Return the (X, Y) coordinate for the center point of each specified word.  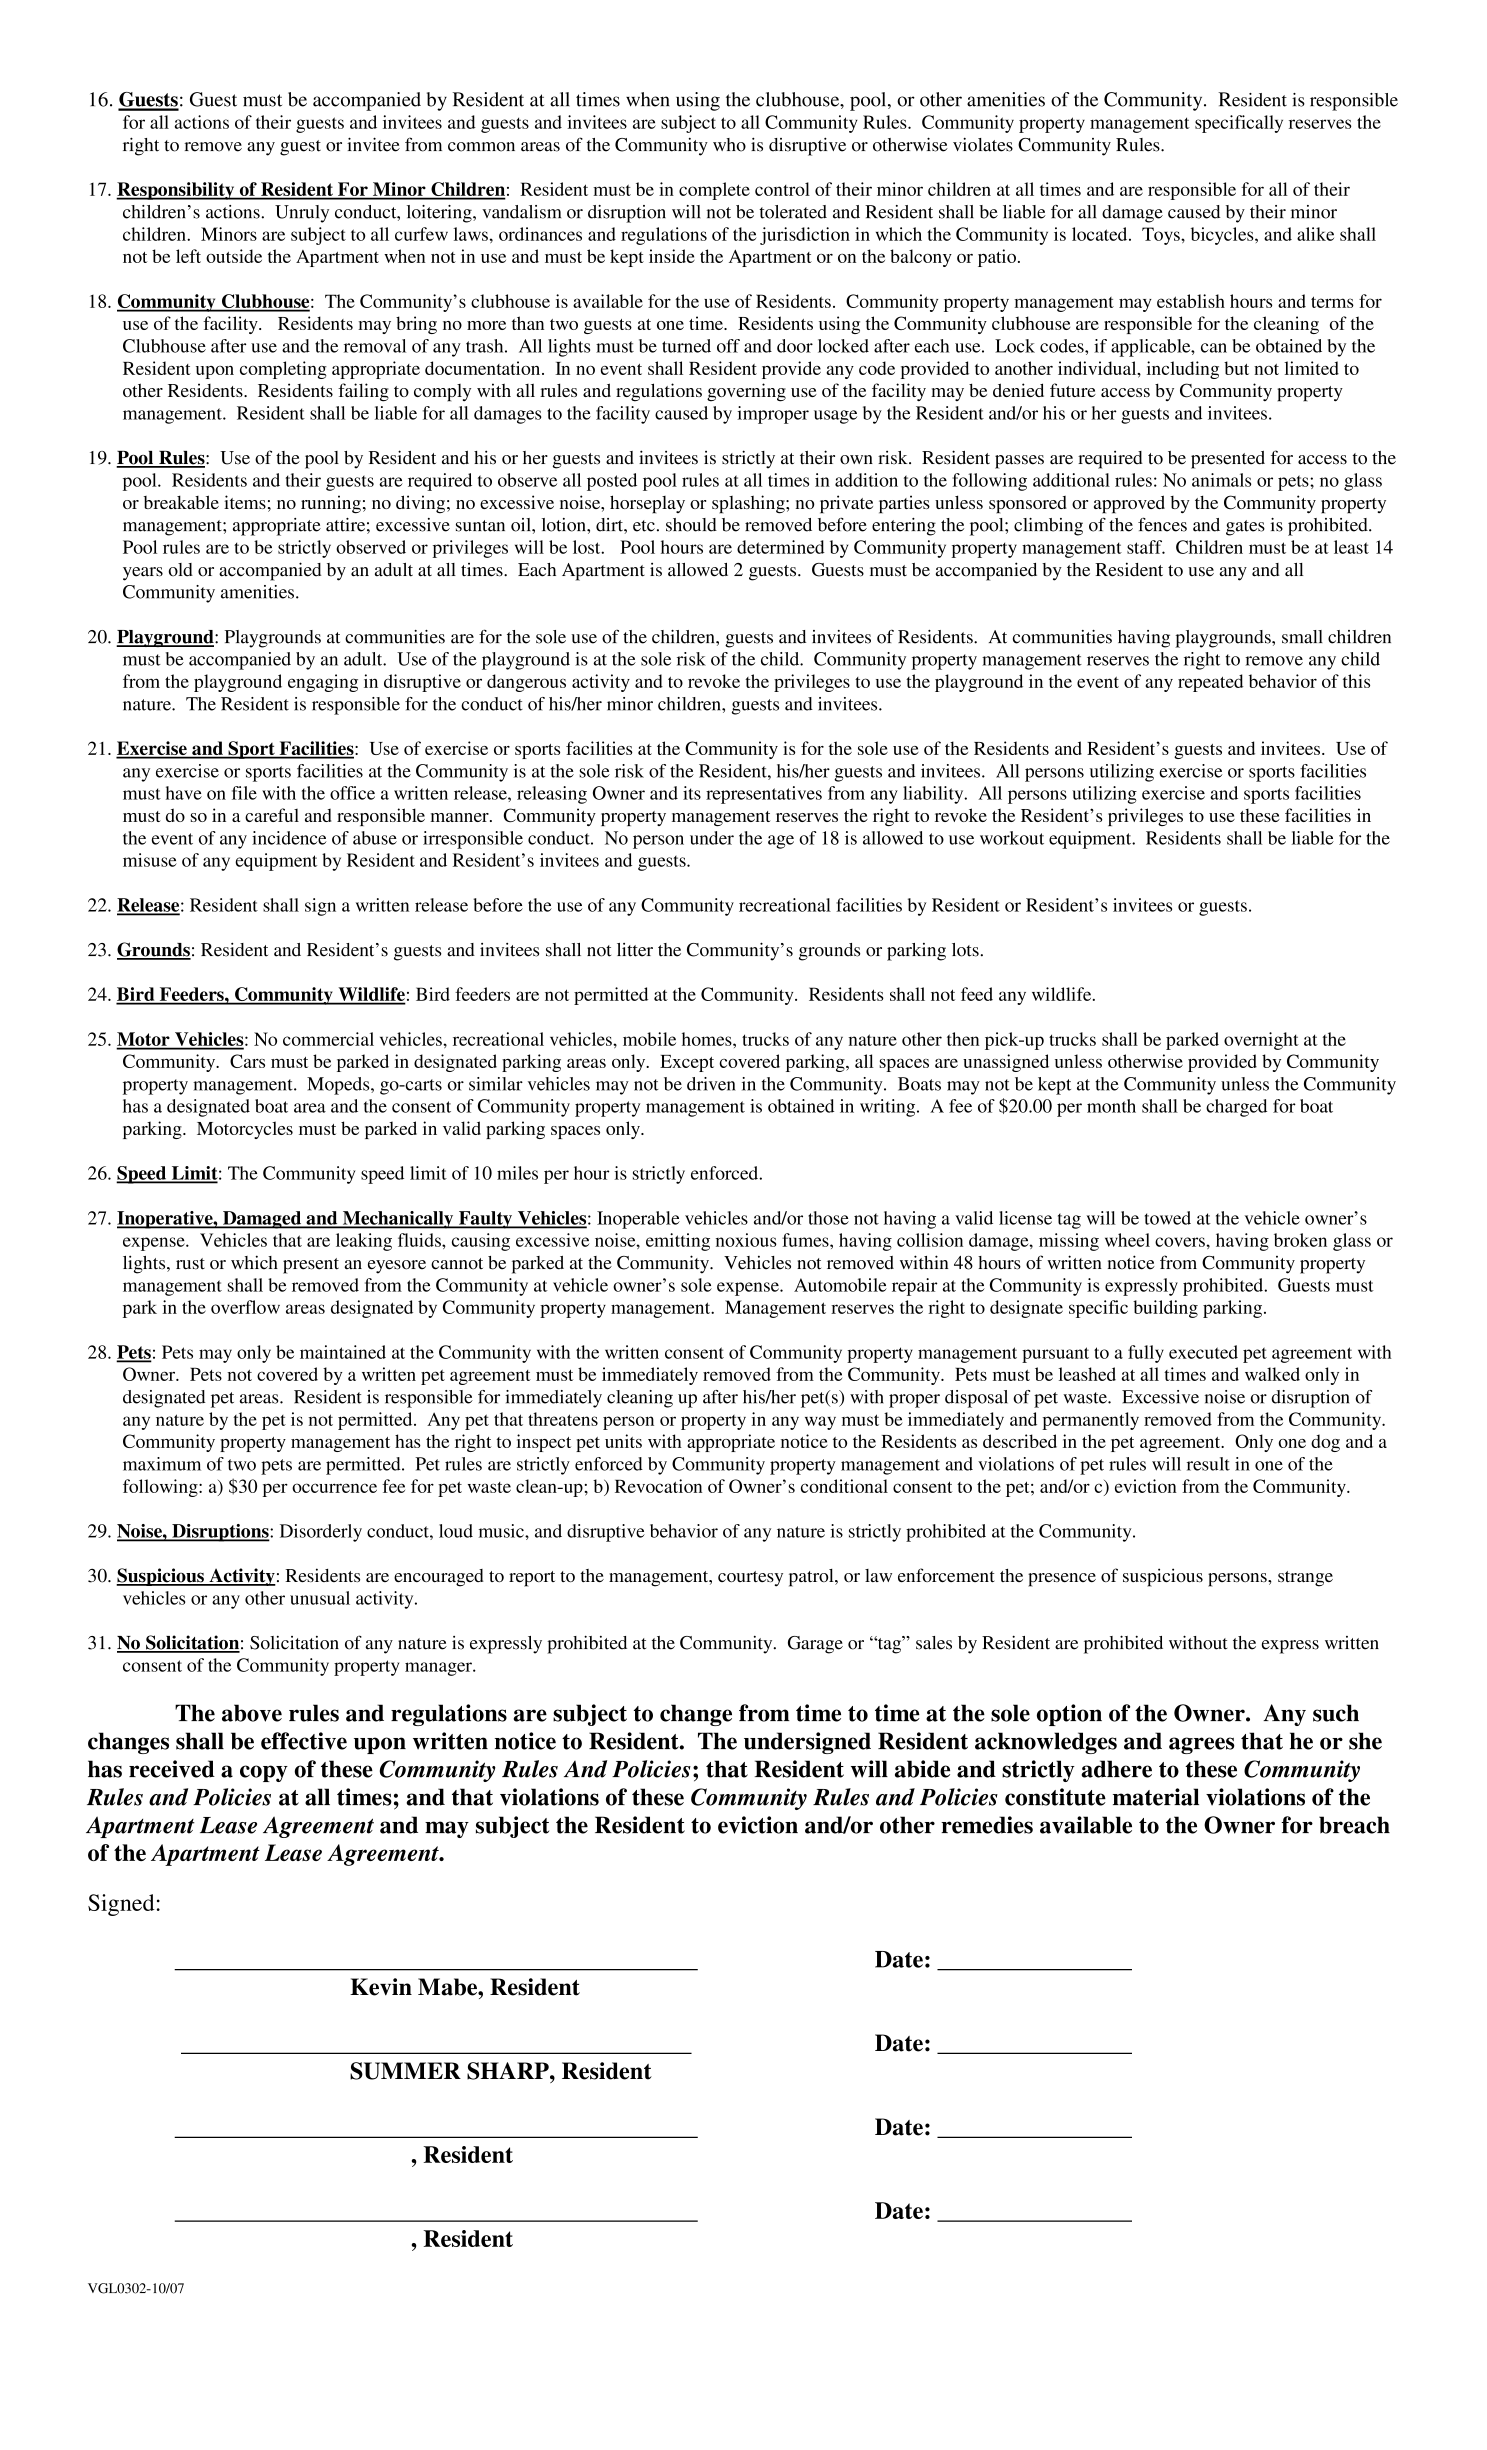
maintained (343, 1352)
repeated (1210, 683)
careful (272, 815)
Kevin (381, 1987)
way (820, 1423)
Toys (1162, 236)
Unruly (302, 214)
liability (934, 795)
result (1208, 1464)
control (782, 189)
